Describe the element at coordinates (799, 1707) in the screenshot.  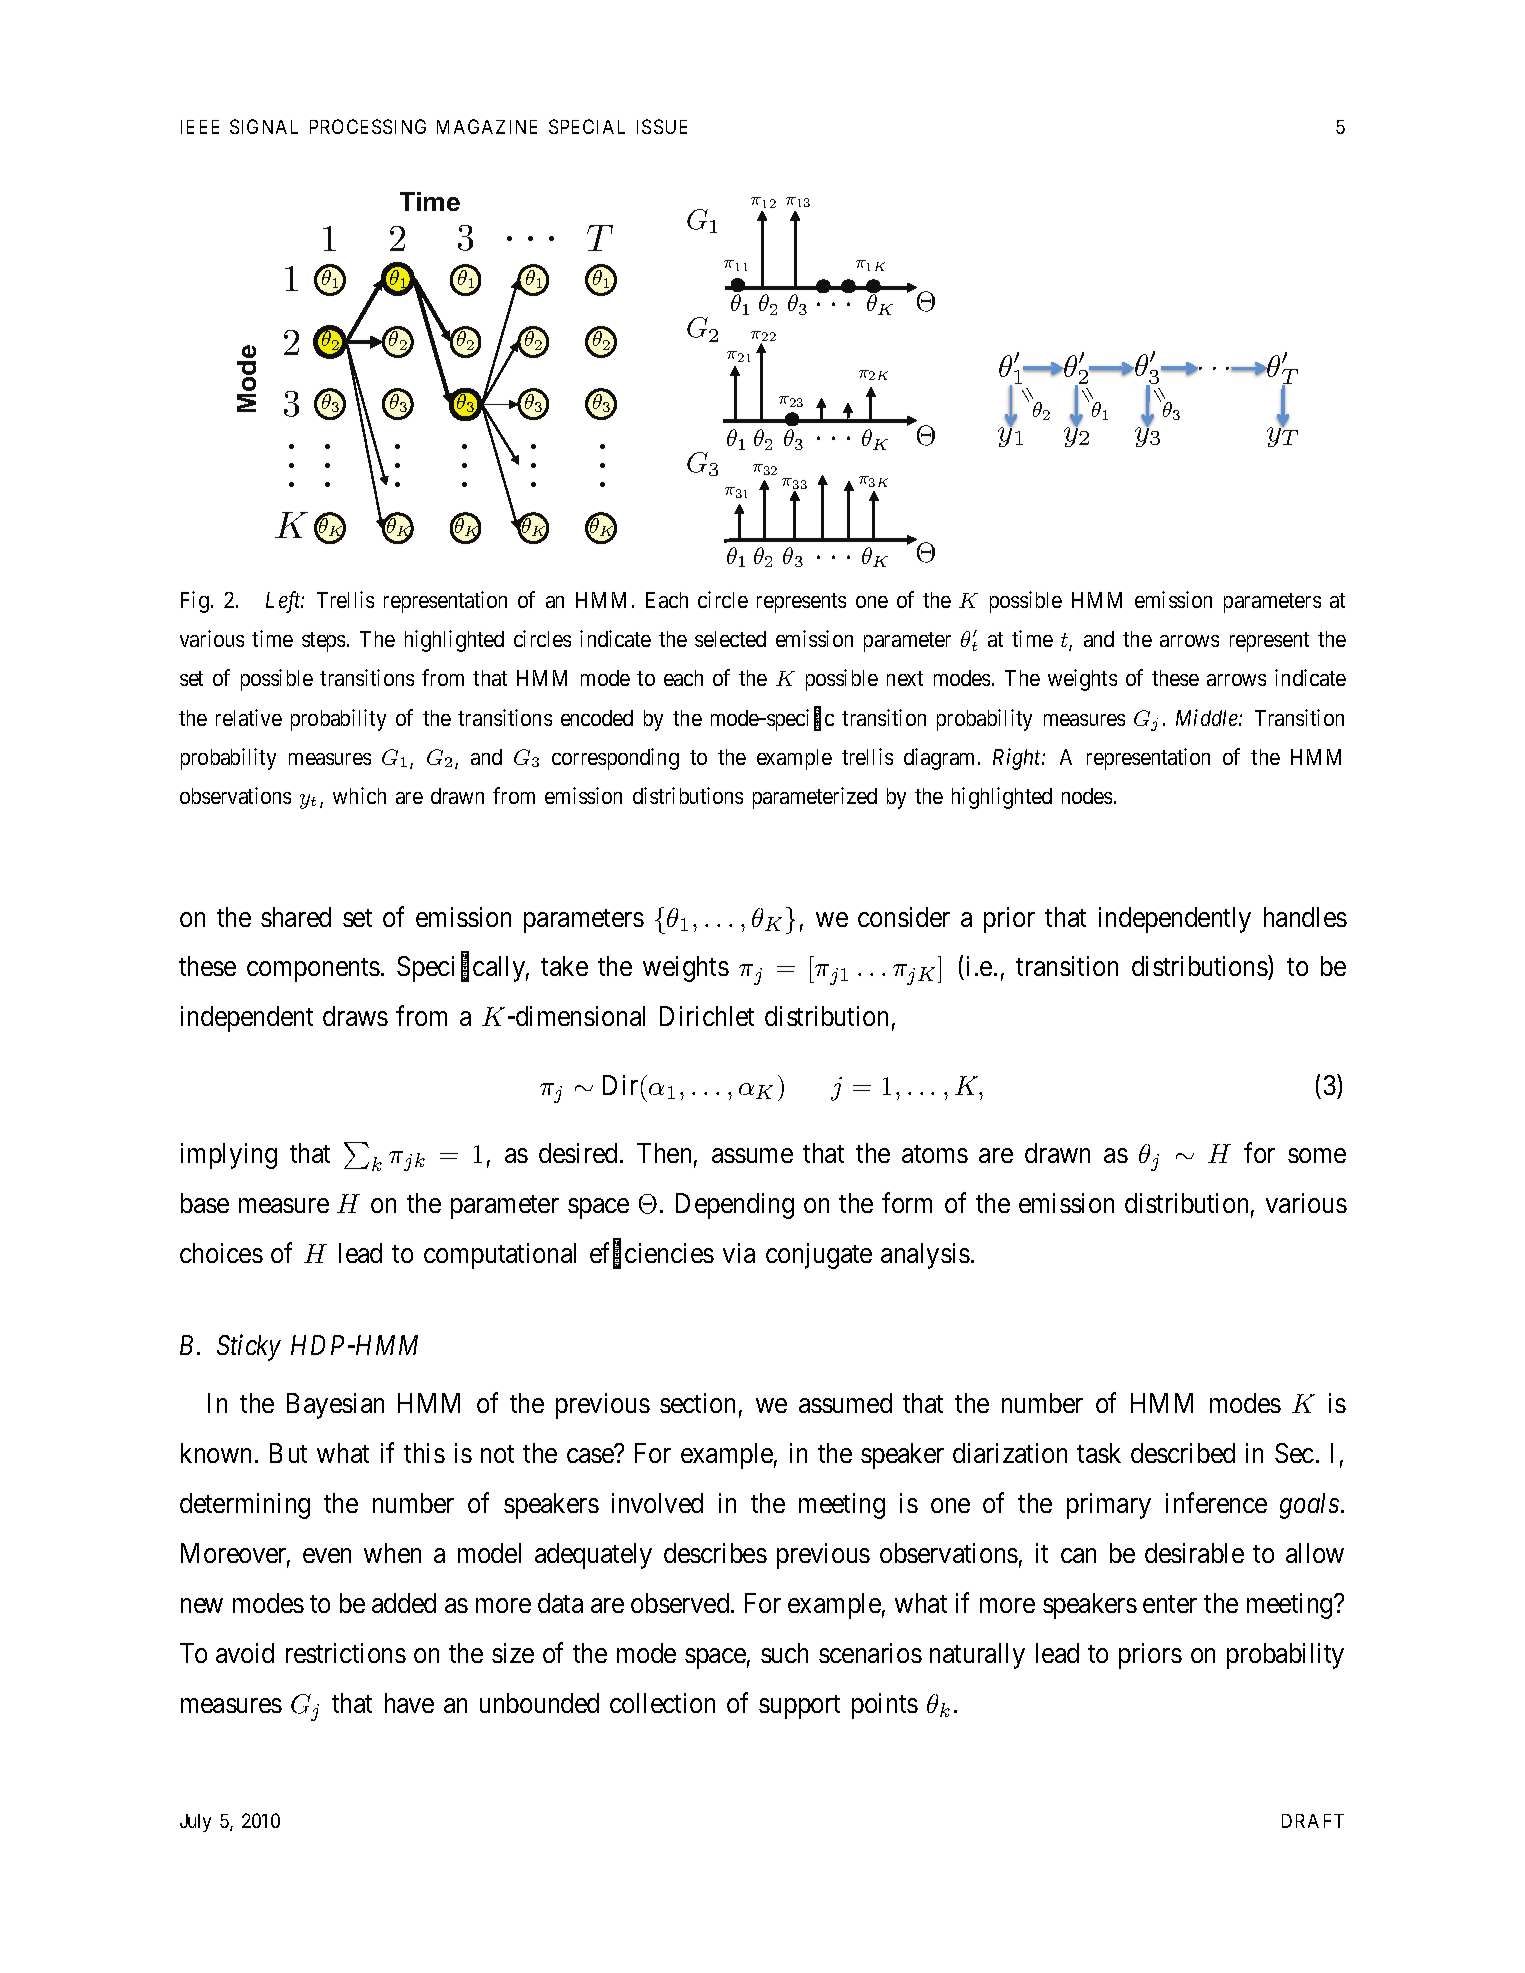
I see `support` at that location.
